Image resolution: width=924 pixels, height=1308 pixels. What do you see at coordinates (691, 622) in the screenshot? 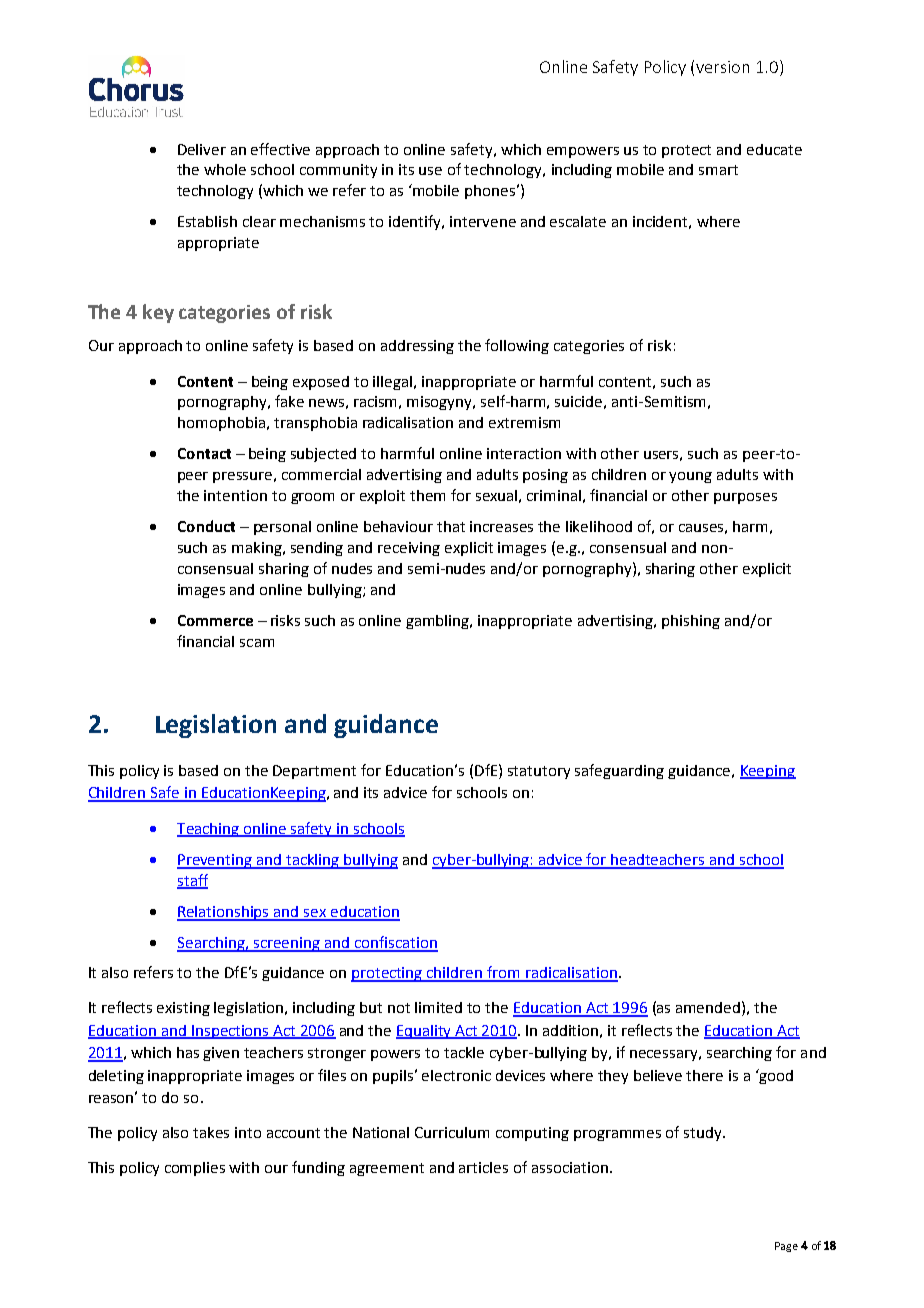
I see `phishing` at bounding box center [691, 622].
